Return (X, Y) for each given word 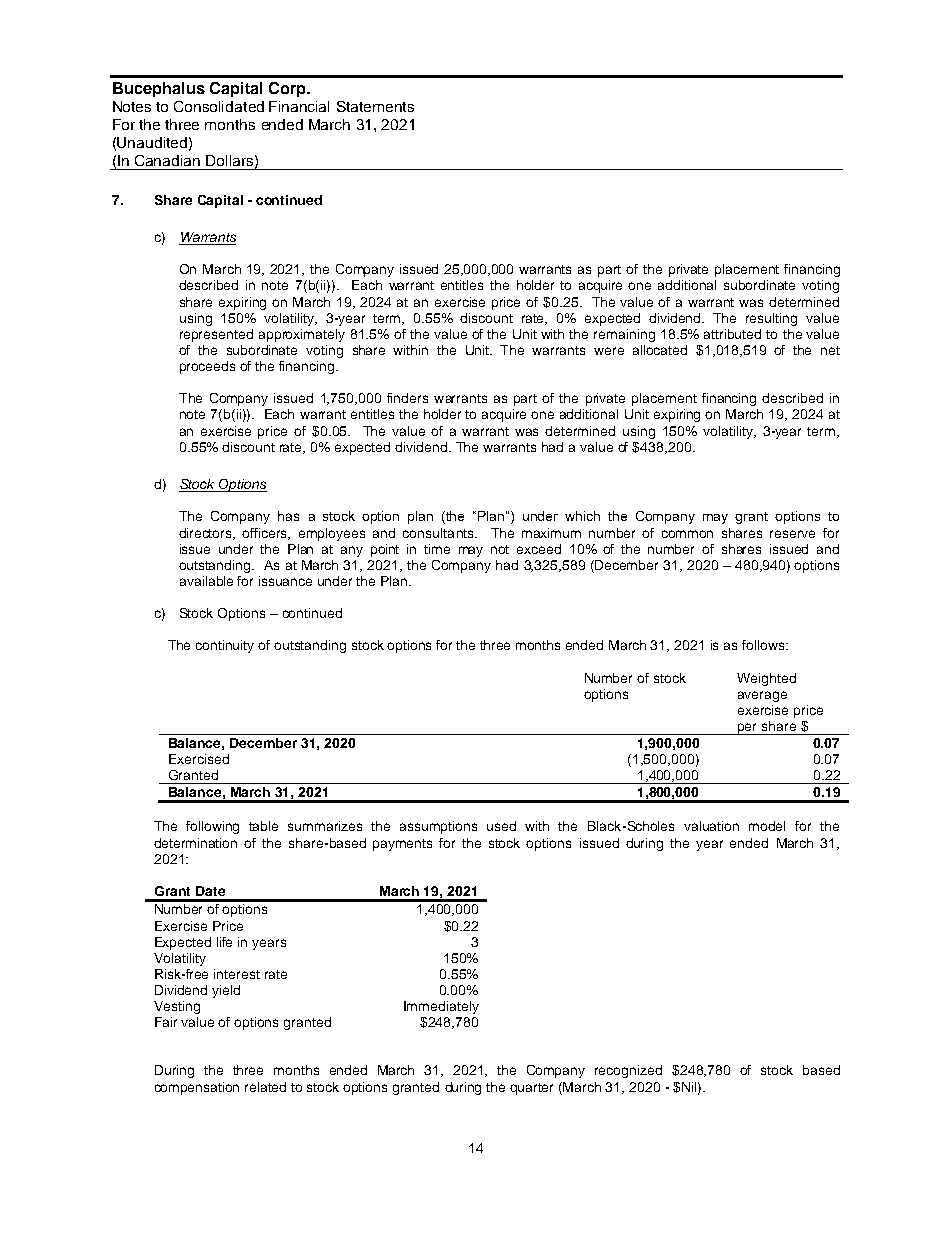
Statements (375, 106)
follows (764, 645)
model (767, 826)
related (265, 1087)
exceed (539, 549)
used (501, 826)
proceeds (207, 367)
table (263, 826)
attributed (732, 334)
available (206, 581)
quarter (531, 1089)
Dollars (229, 160)
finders (407, 398)
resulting (771, 319)
